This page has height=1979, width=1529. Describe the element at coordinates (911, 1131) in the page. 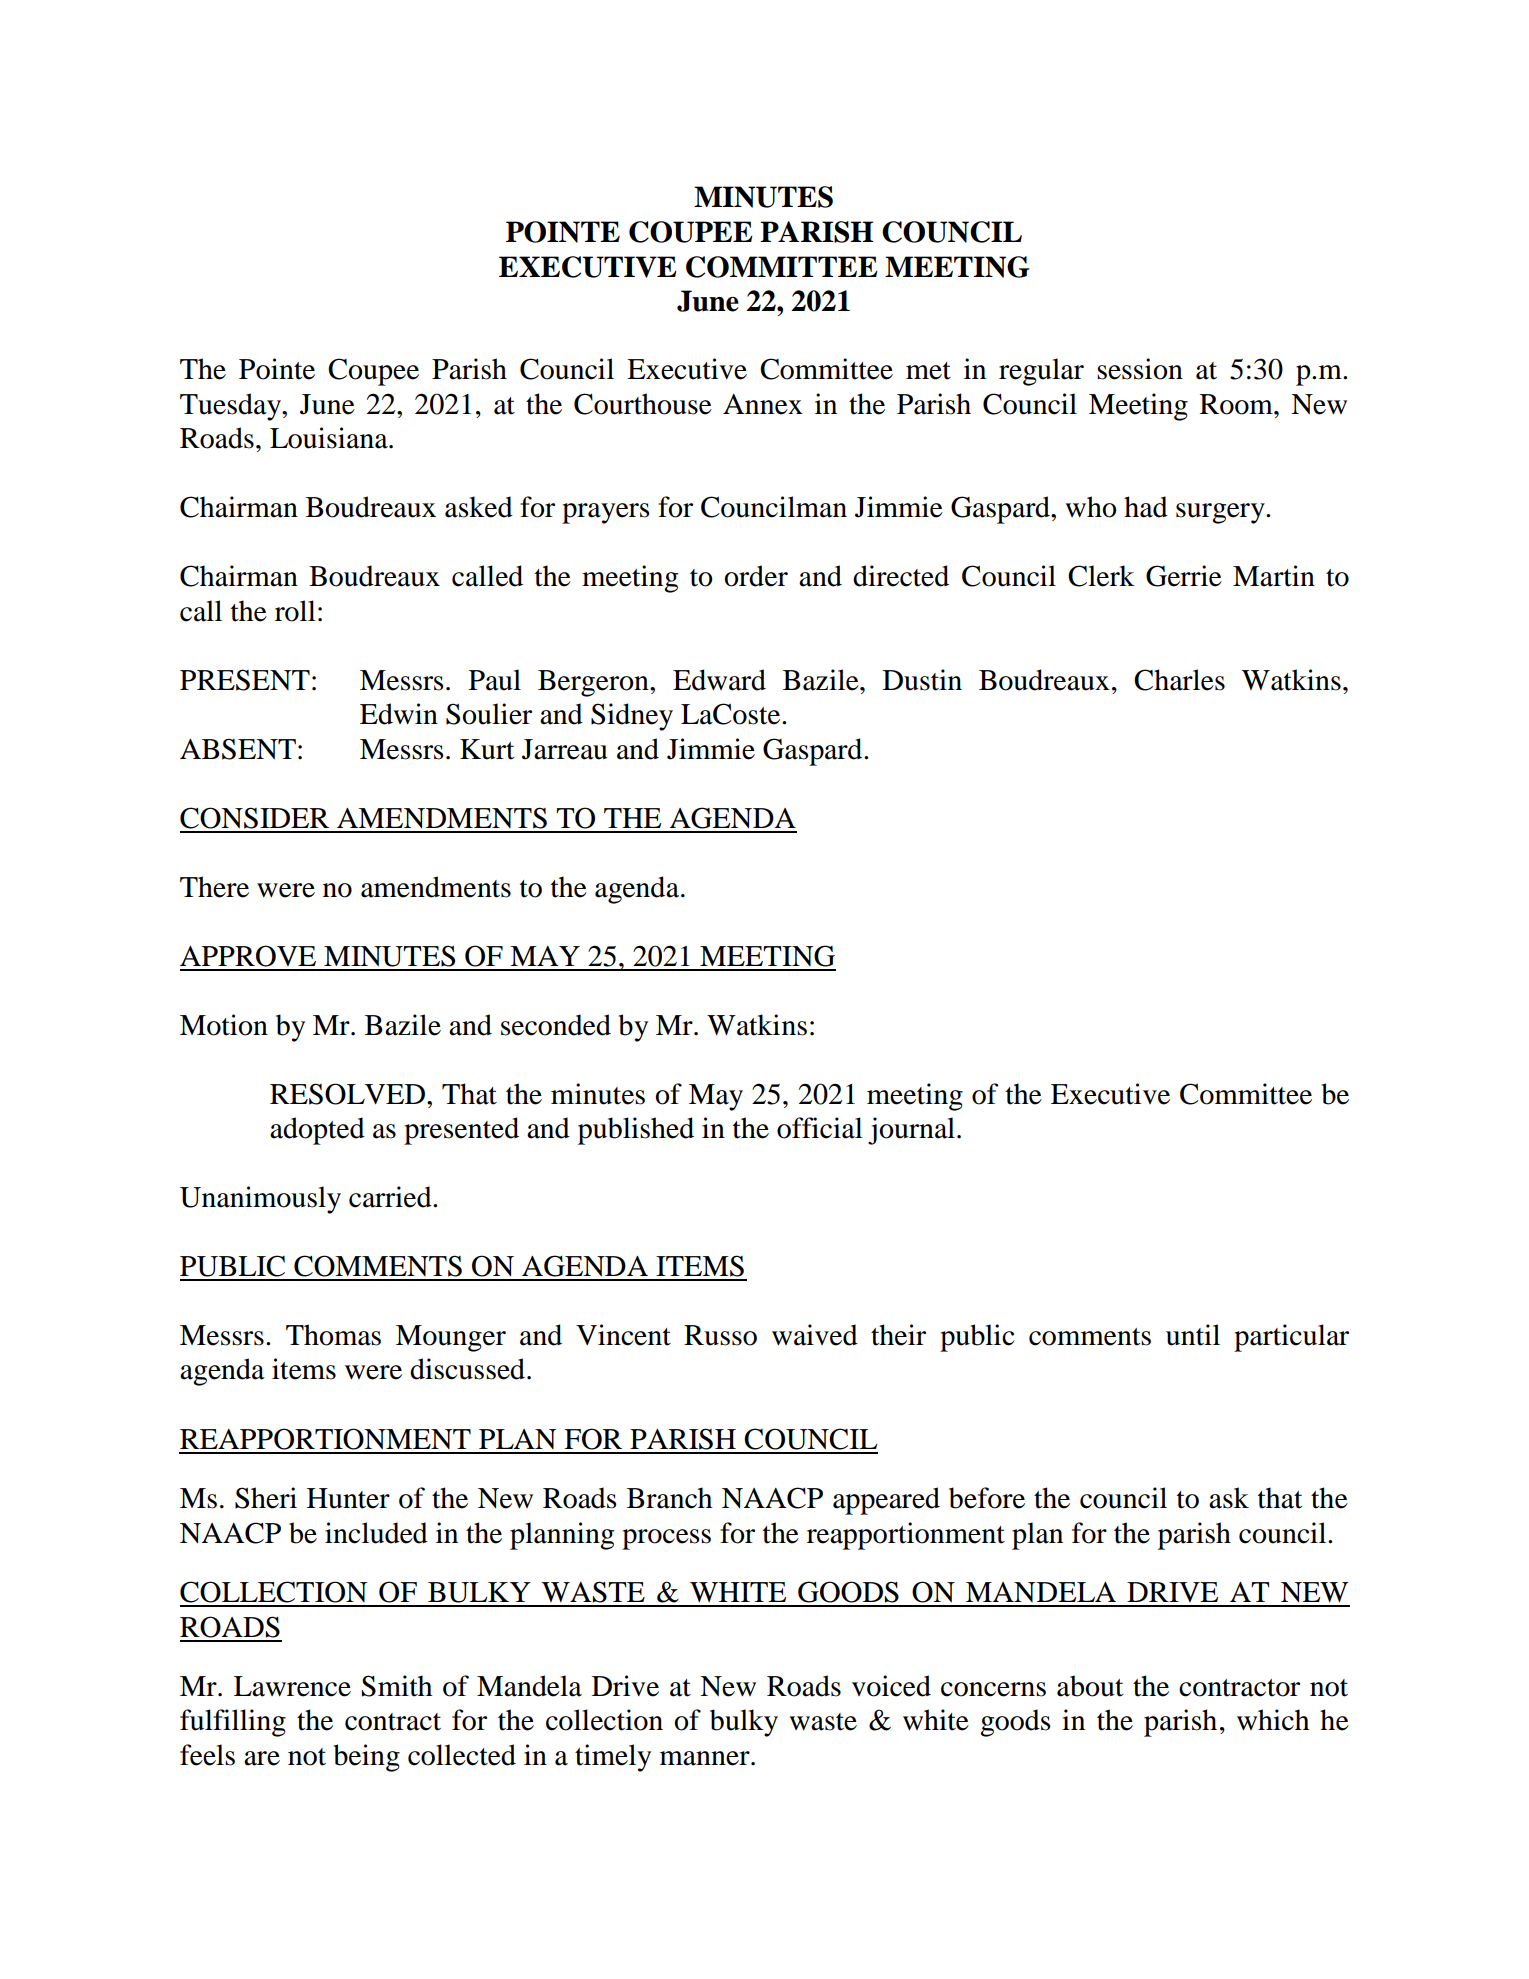

I see `journal` at that location.
